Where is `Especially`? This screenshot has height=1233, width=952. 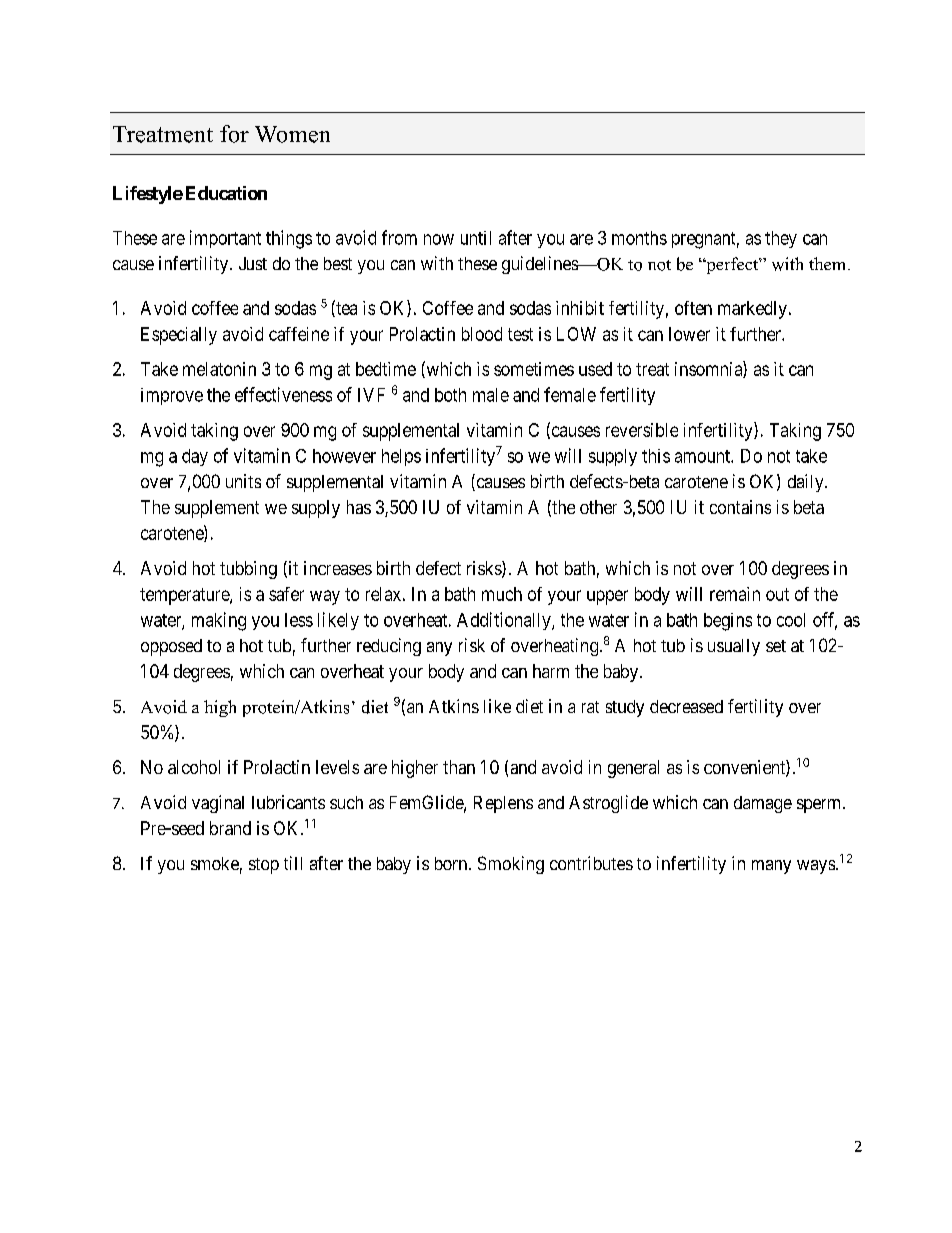
Especially is located at coordinates (179, 336).
